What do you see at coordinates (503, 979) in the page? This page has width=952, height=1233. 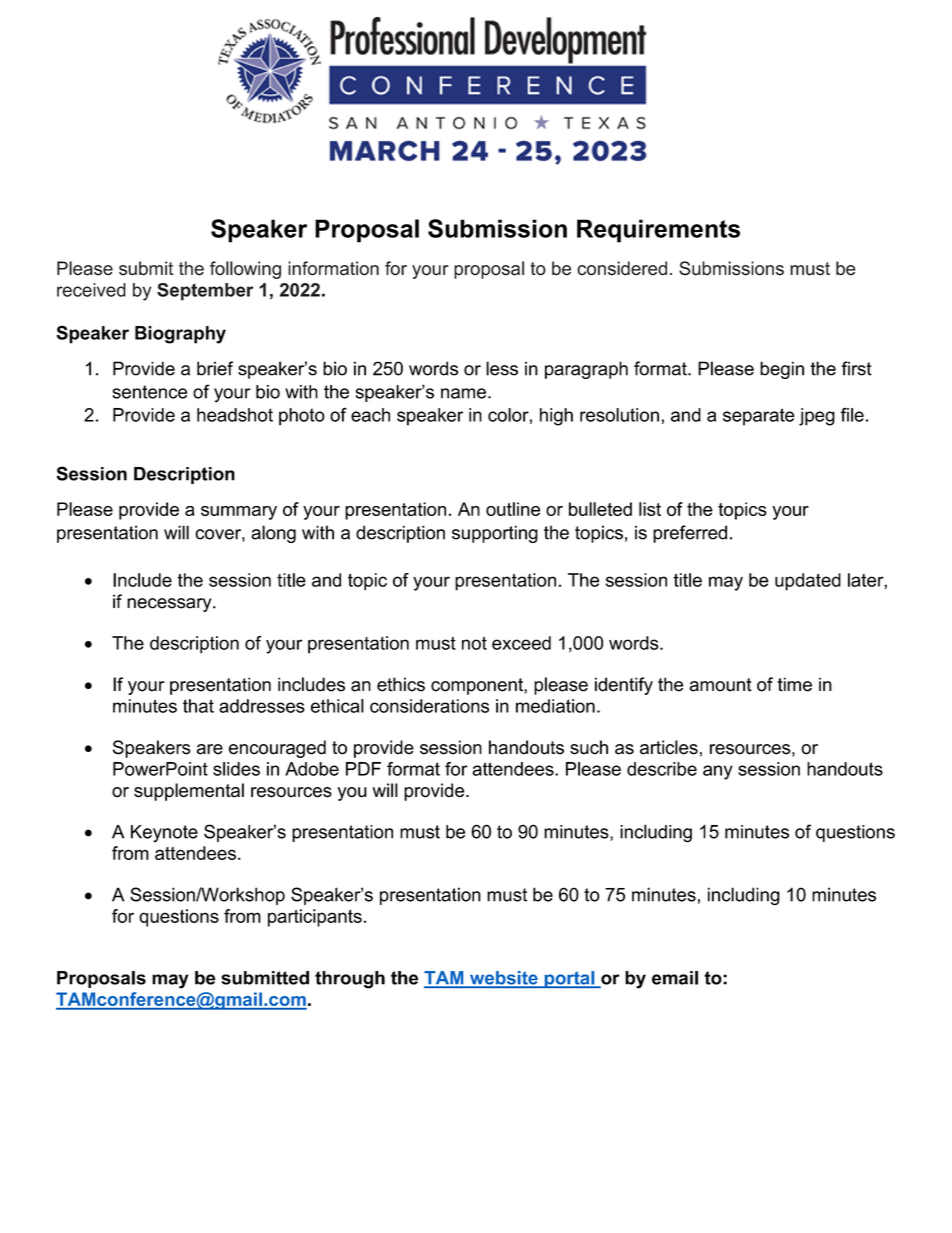 I see `website` at bounding box center [503, 979].
